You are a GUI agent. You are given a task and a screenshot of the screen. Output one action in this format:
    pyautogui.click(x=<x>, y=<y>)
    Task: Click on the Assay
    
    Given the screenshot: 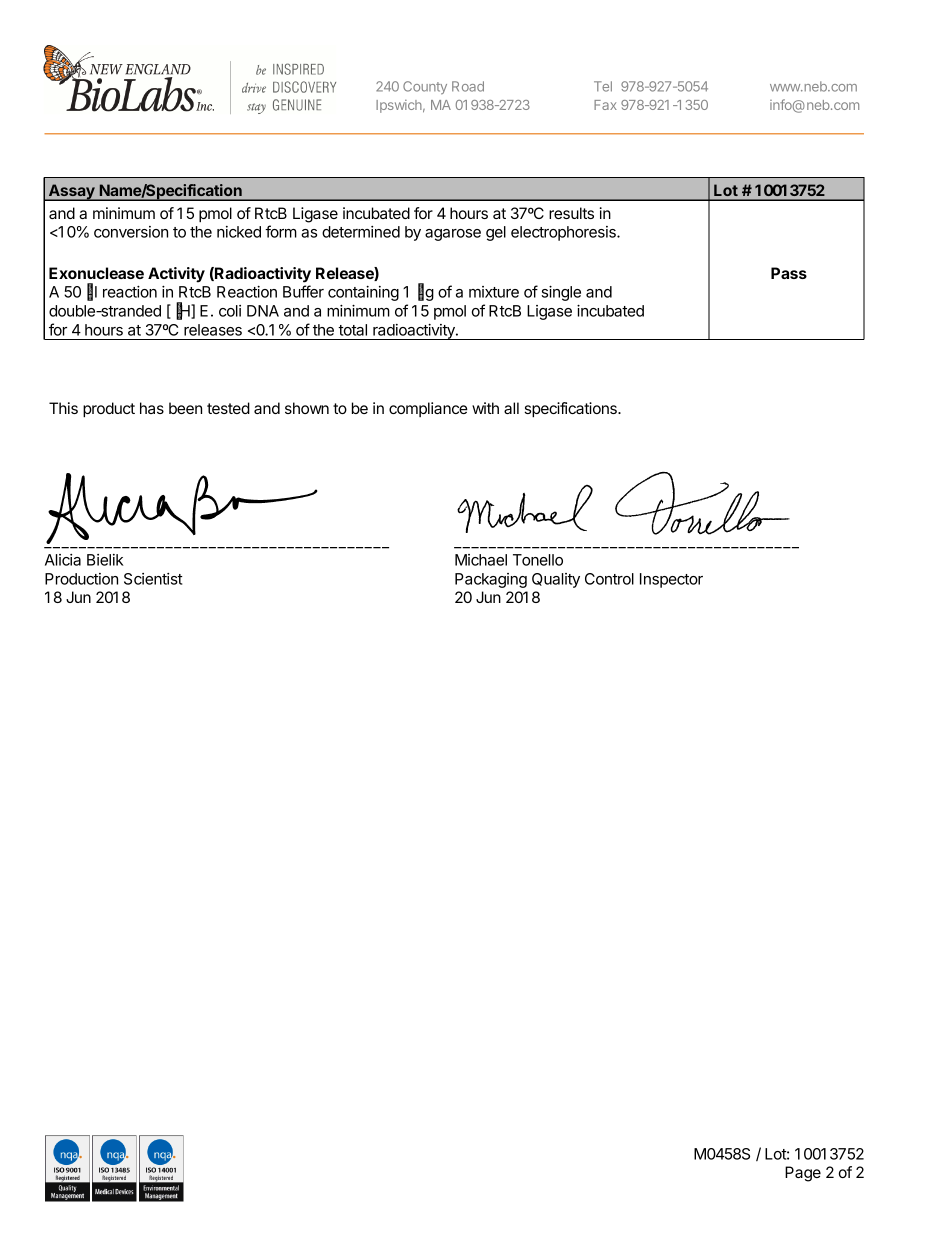 What is the action you would take?
    pyautogui.click(x=71, y=192)
